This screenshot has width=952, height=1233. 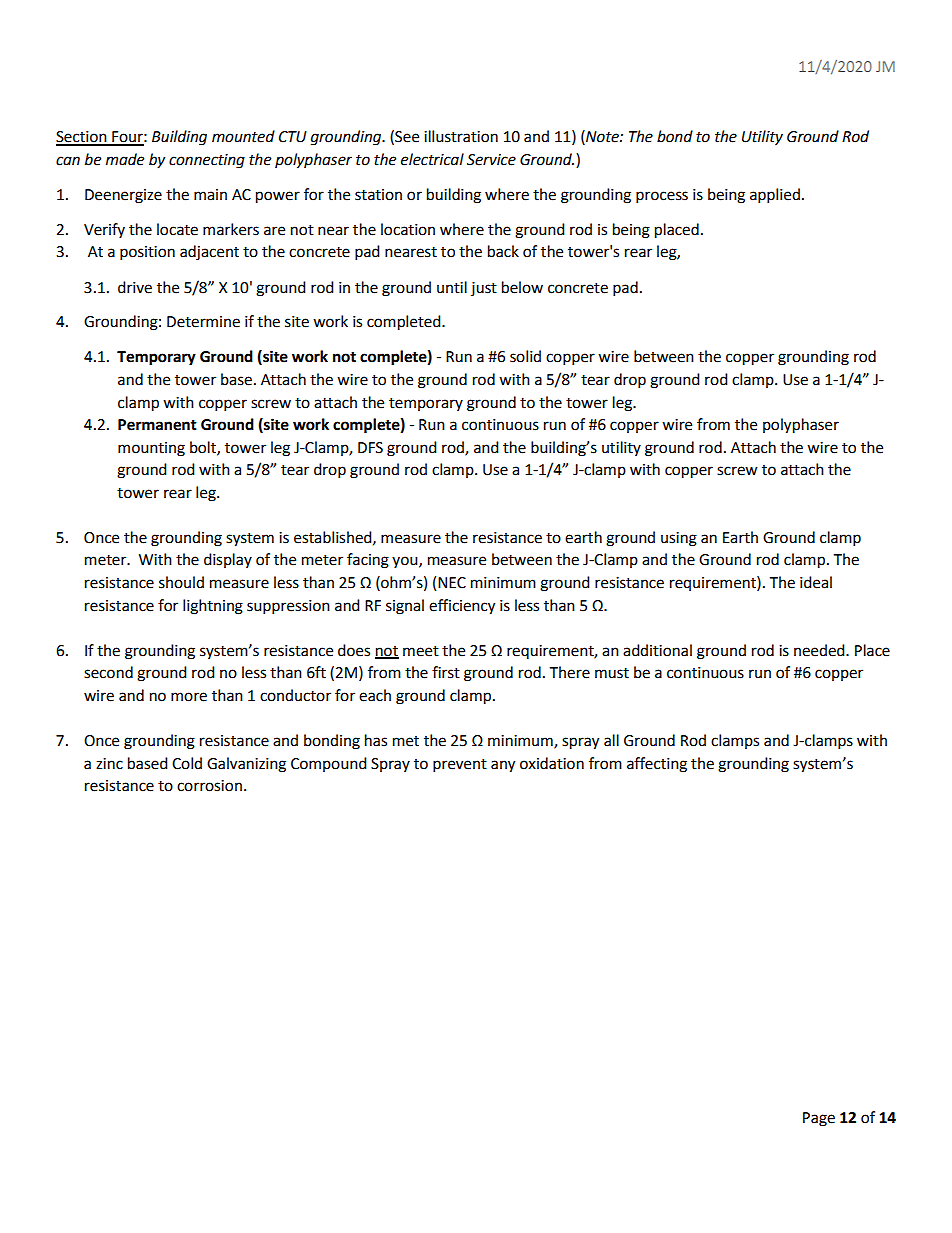 I want to click on efficiency, so click(x=462, y=607).
